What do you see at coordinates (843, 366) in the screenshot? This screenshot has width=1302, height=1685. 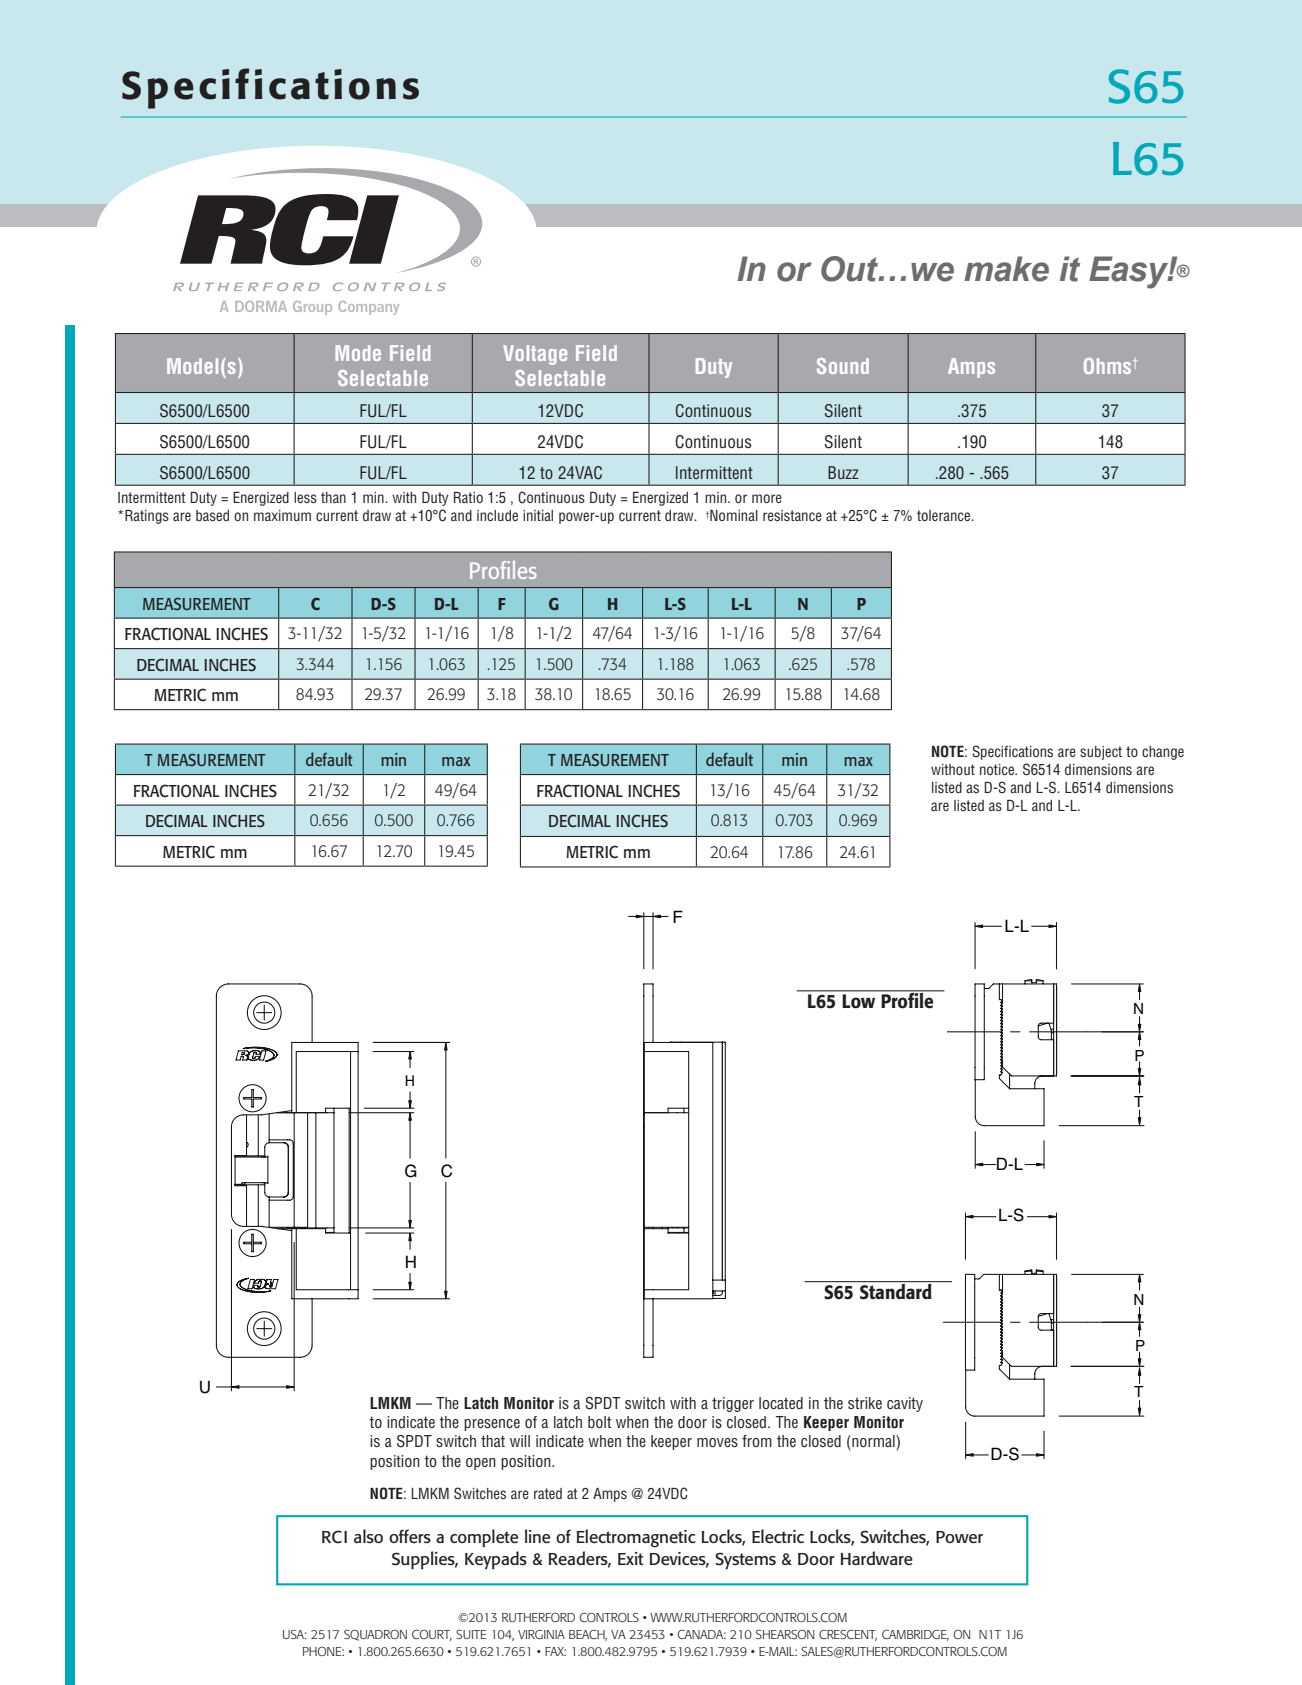 I see `Sound` at bounding box center [843, 366].
